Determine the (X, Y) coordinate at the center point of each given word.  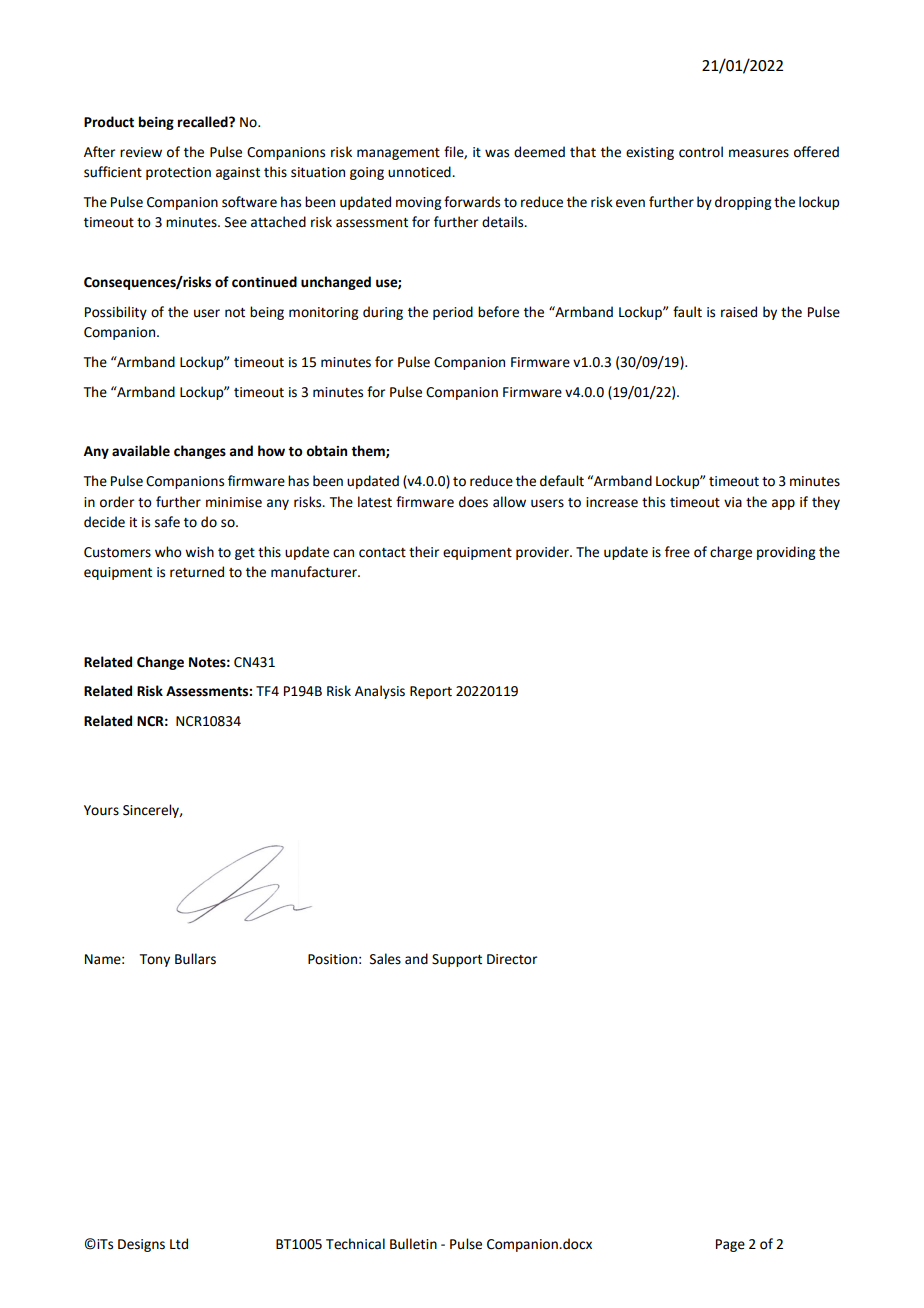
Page (730, 1245)
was (497, 153)
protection (178, 173)
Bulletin (413, 1244)
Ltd (179, 1244)
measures (759, 153)
